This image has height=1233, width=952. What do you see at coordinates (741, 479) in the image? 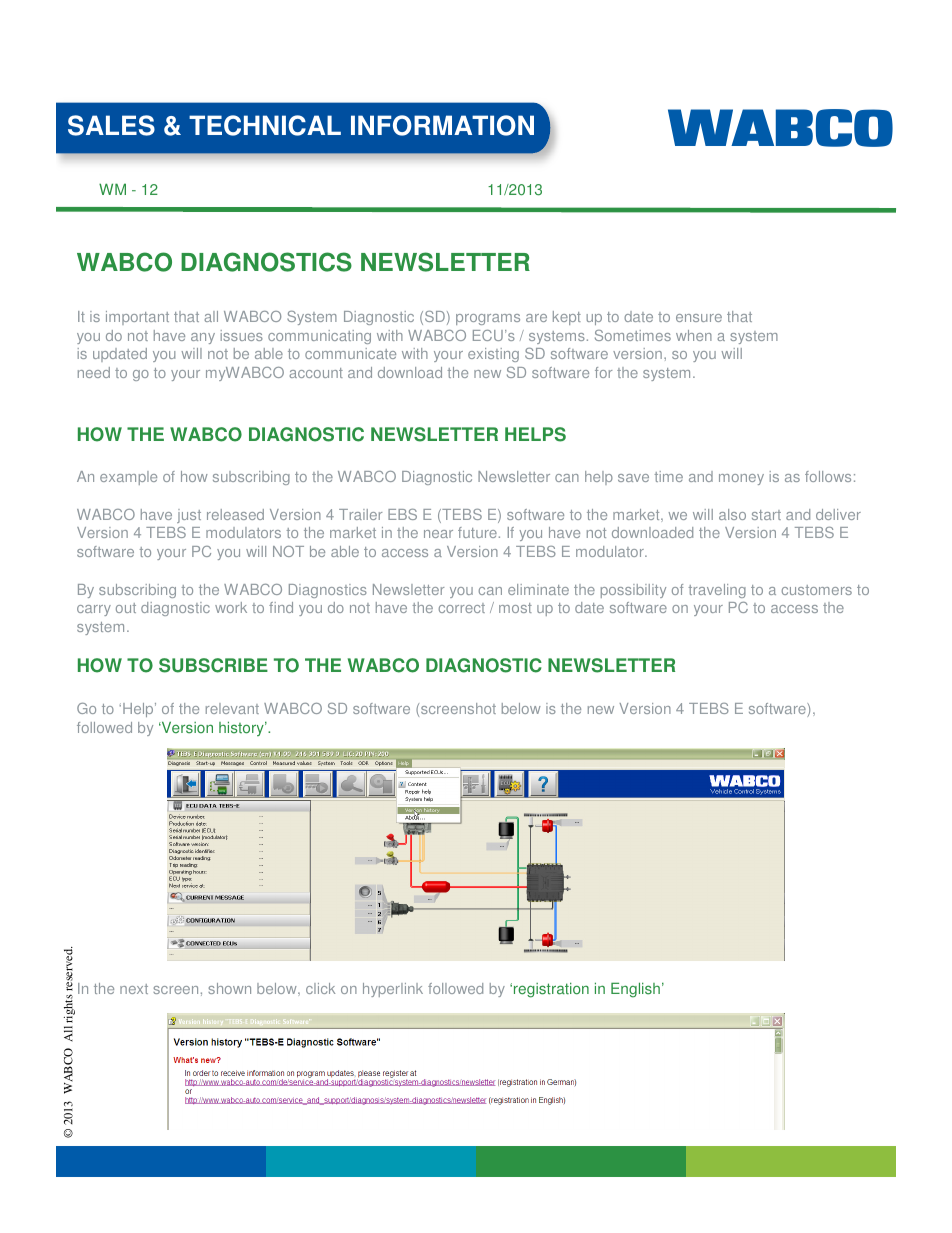
I see `money` at bounding box center [741, 479].
